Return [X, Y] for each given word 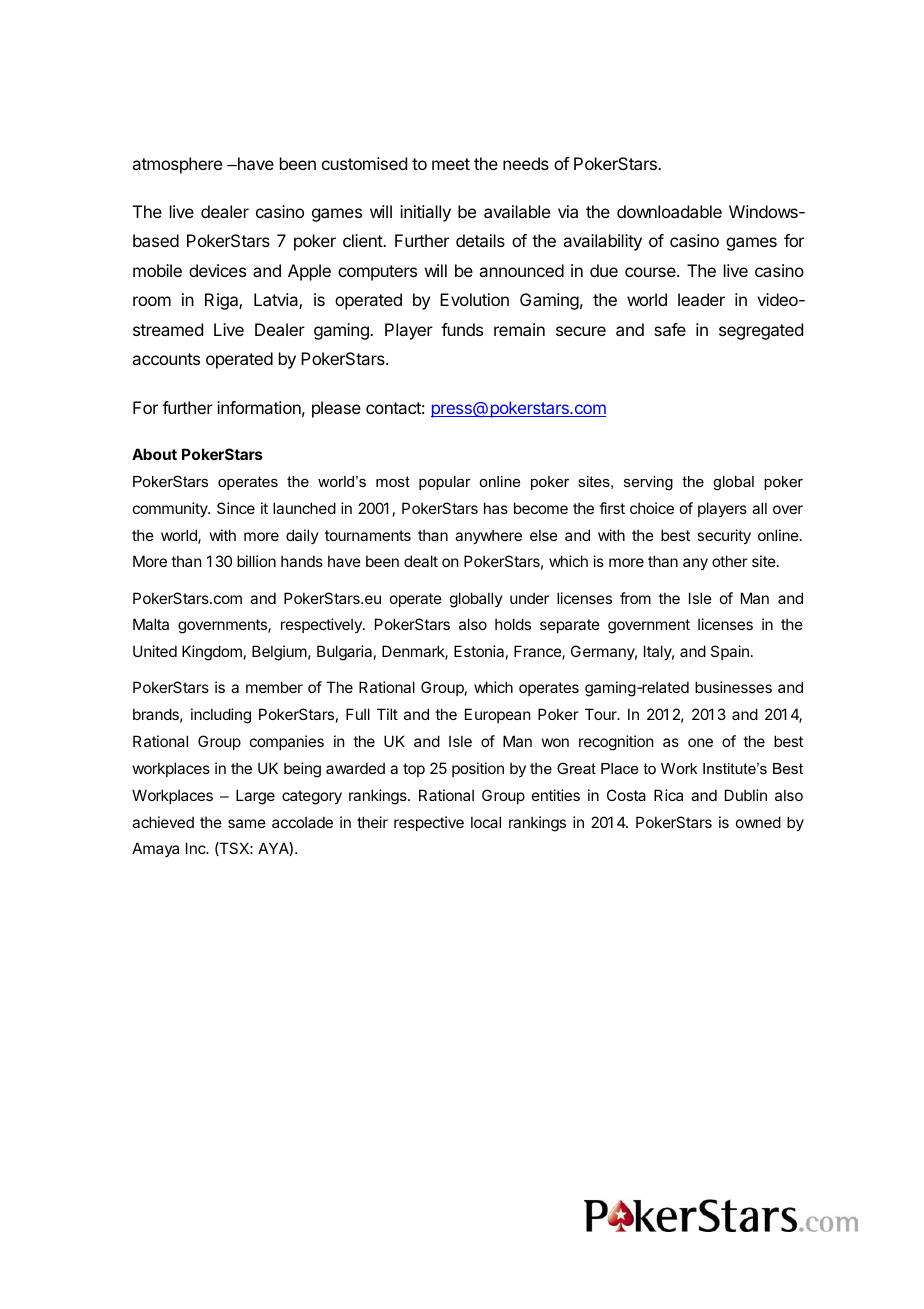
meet [451, 164]
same [247, 823]
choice [652, 508]
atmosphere [177, 165]
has [496, 508]
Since [236, 508]
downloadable [669, 211]
